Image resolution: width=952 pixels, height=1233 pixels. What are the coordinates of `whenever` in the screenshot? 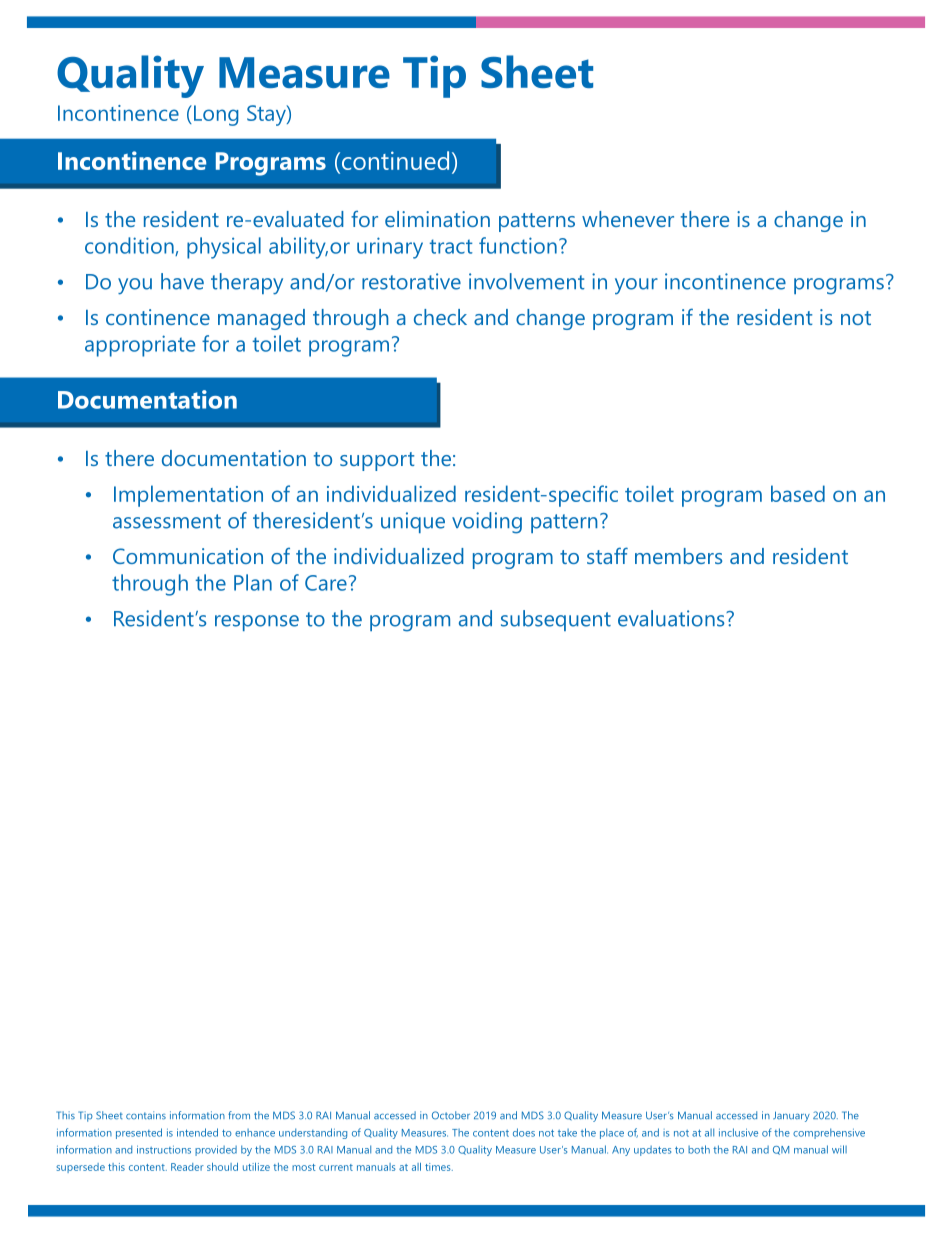 It's located at (628, 219).
